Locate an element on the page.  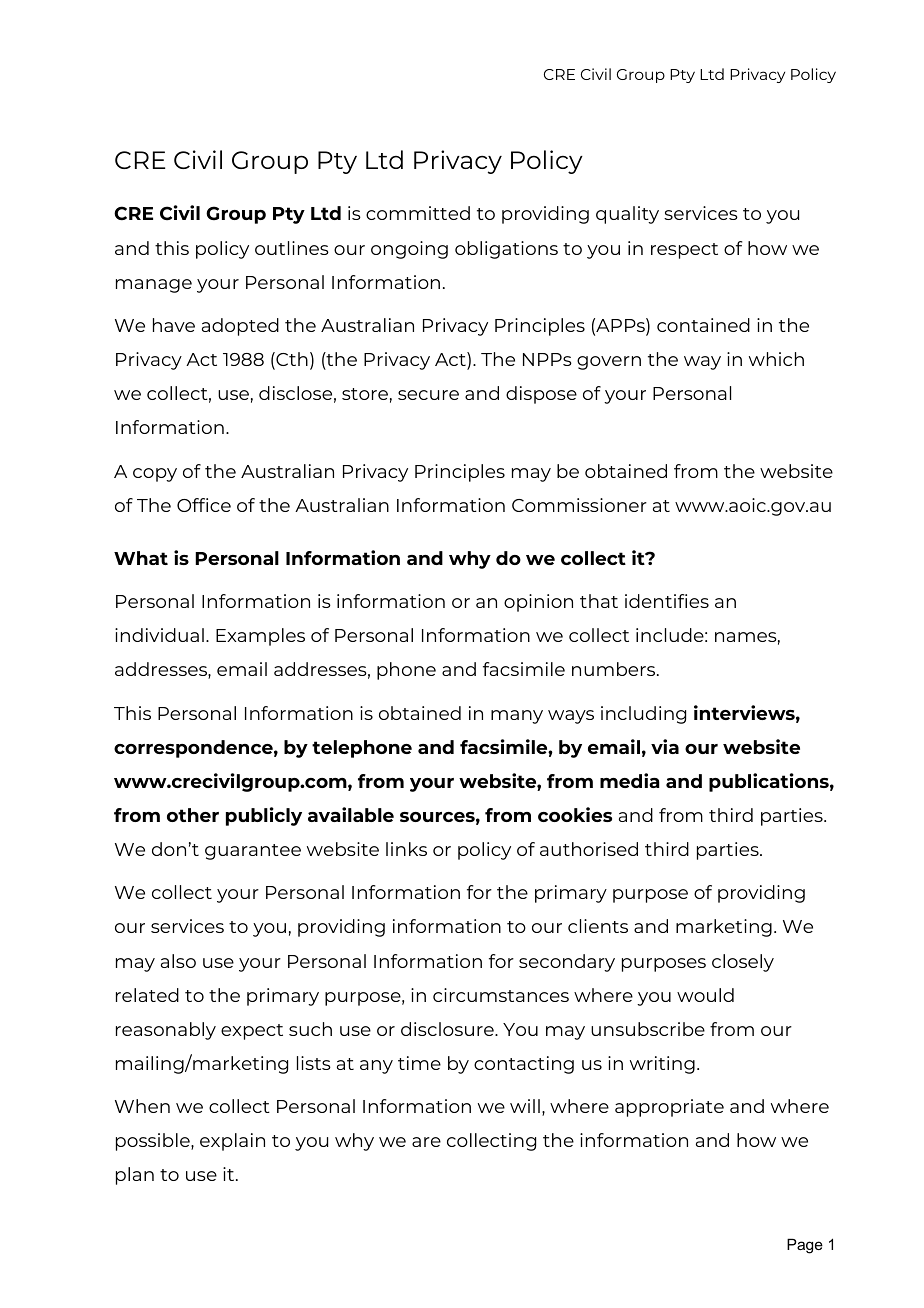
other is located at coordinates (193, 815).
